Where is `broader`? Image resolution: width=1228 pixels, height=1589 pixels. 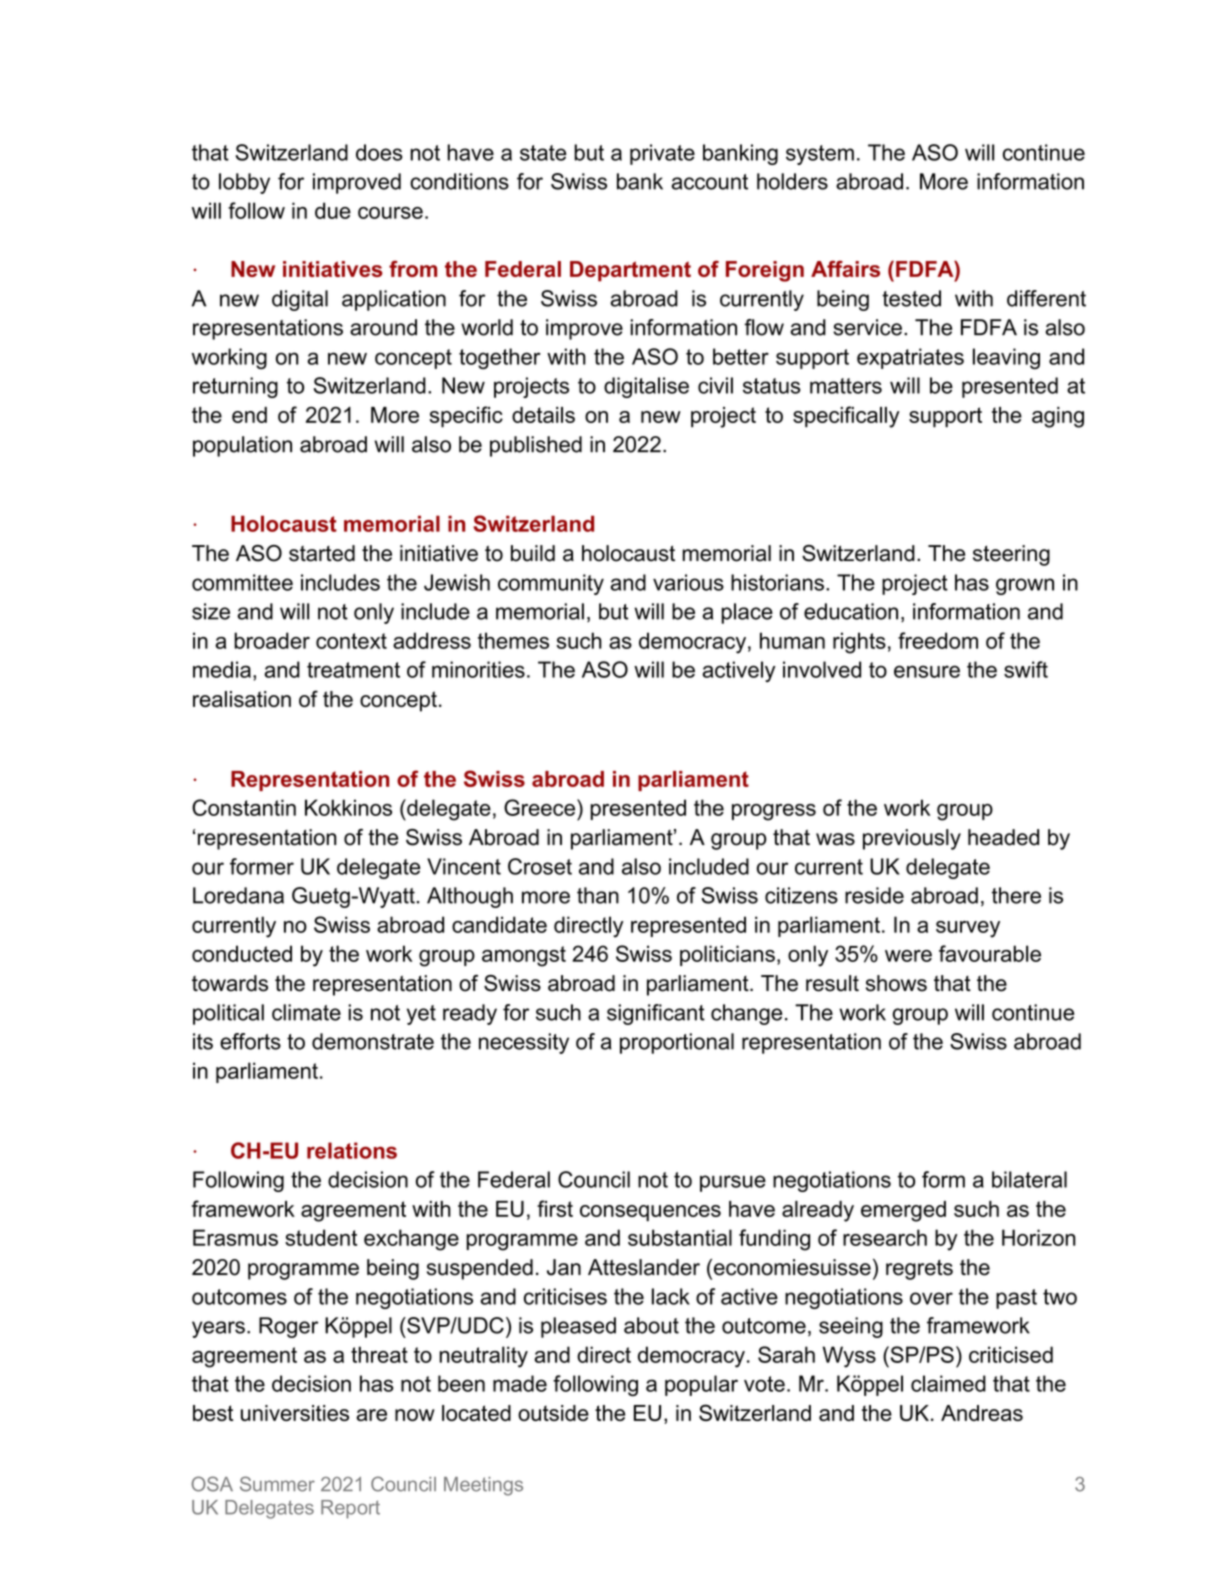
broader is located at coordinates (272, 640).
